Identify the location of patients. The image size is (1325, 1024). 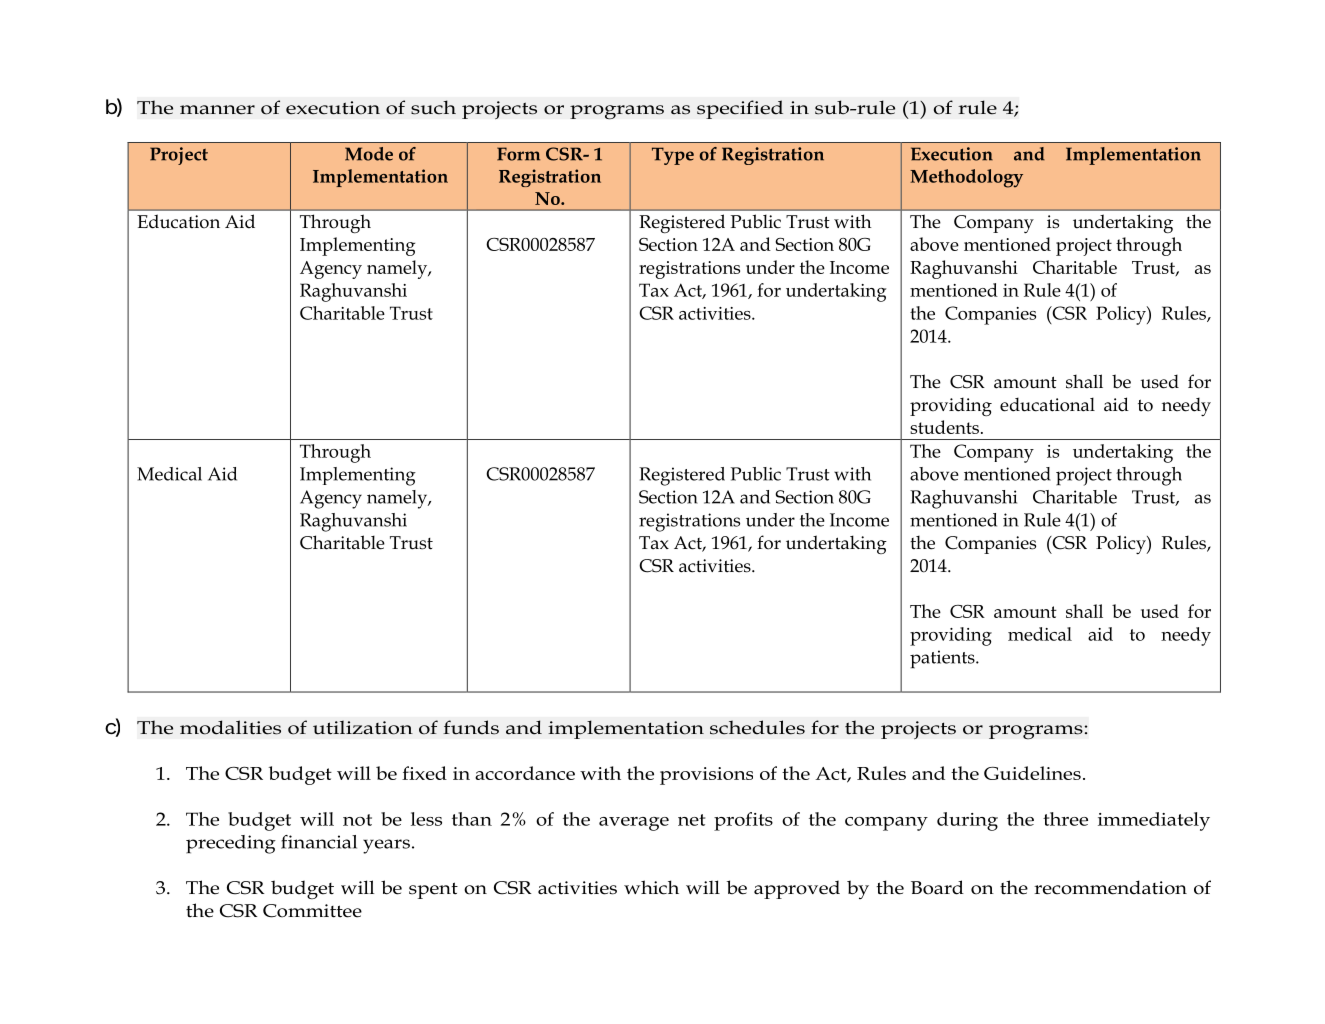
(943, 659).
